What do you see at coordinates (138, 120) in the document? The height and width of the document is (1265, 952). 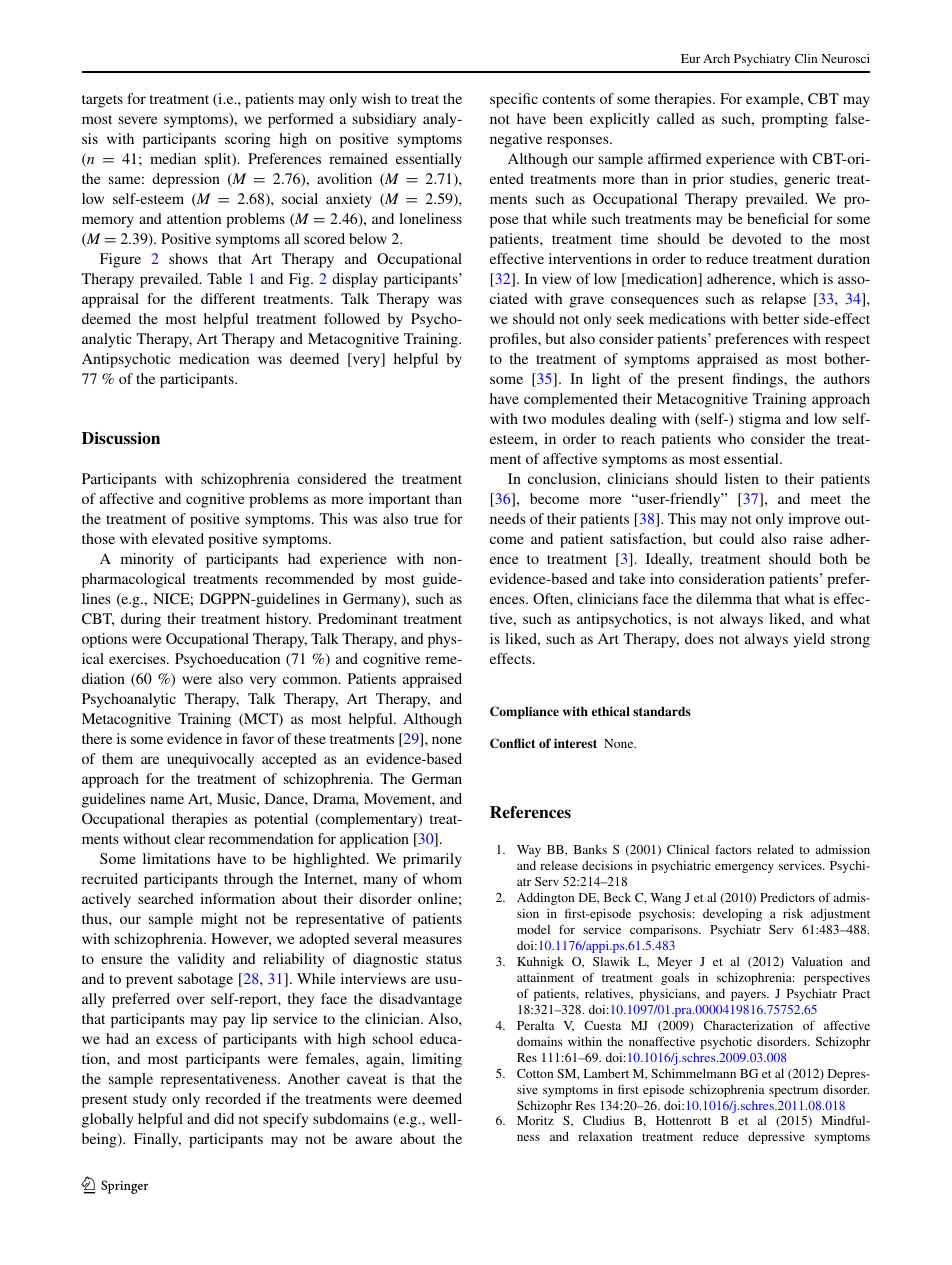 I see `severe` at bounding box center [138, 120].
